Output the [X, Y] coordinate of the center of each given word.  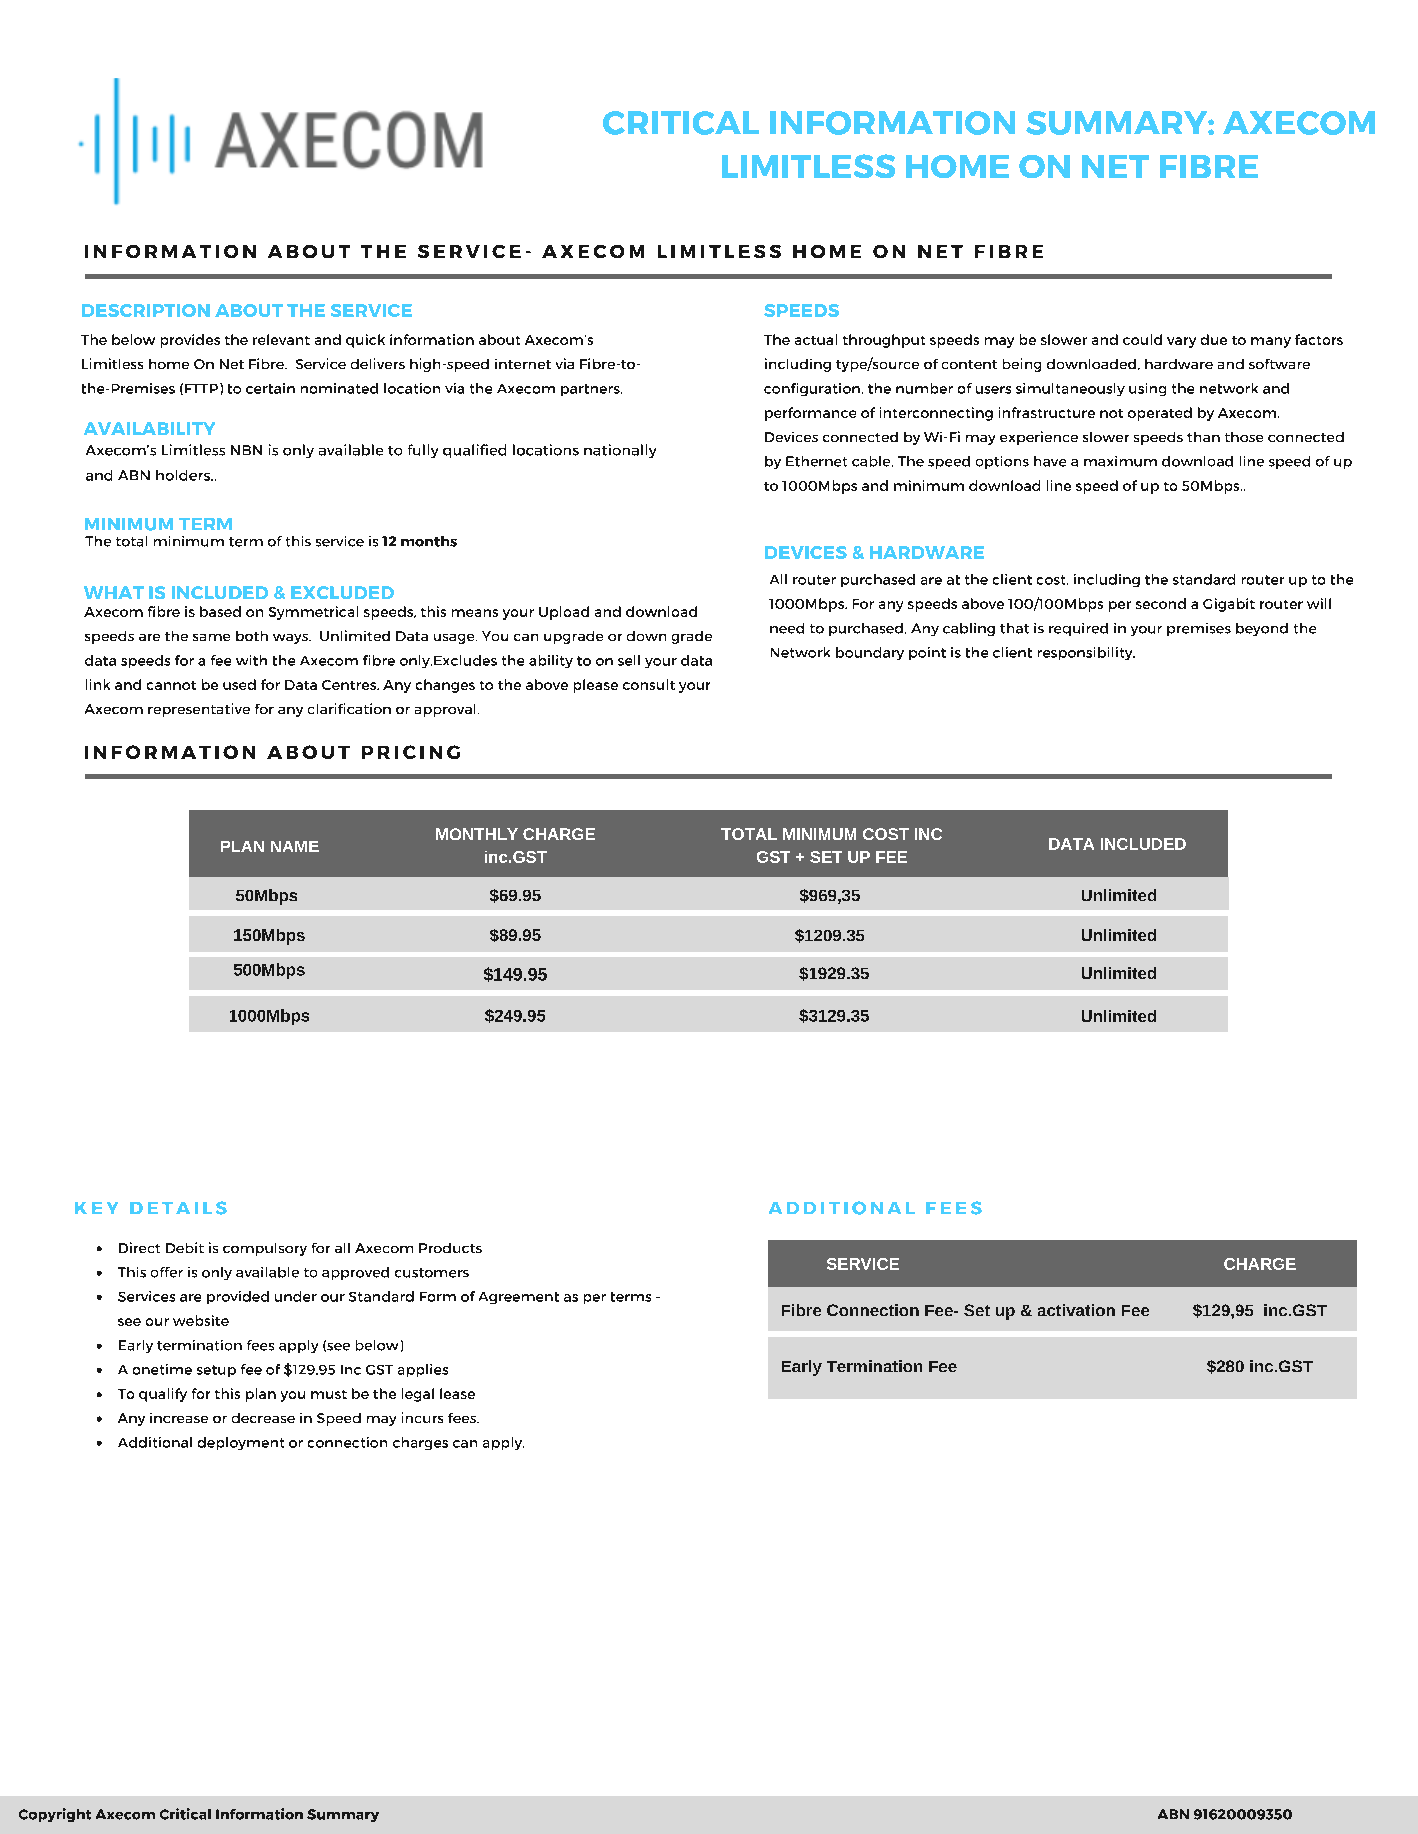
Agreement [519, 1298]
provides [190, 341]
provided [238, 1297]
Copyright [55, 1815]
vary [1181, 342]
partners [591, 390]
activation [1076, 1310]
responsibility [1086, 653]
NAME [295, 846]
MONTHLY [477, 834]
